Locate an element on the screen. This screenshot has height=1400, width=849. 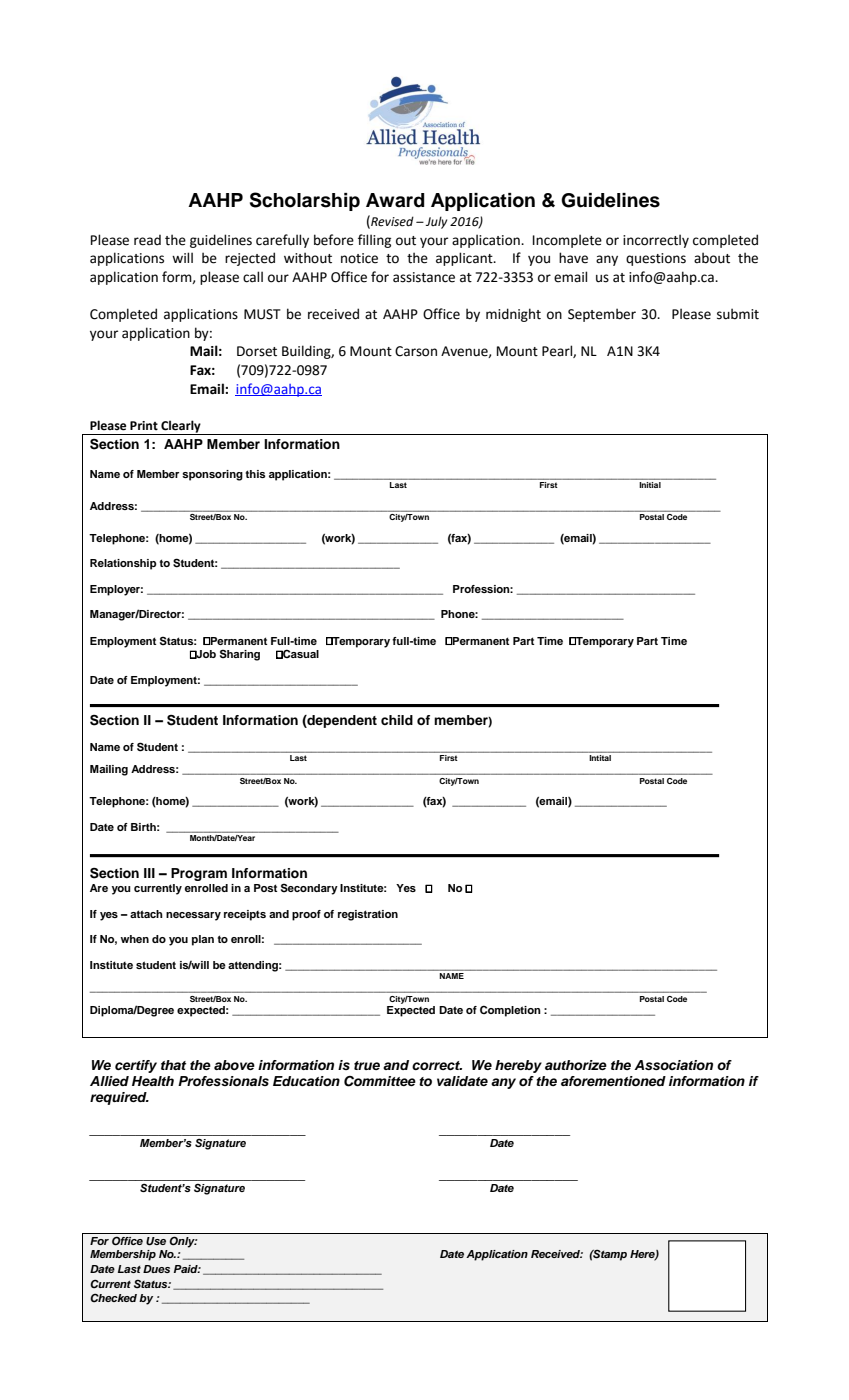
July is located at coordinates (436, 222).
